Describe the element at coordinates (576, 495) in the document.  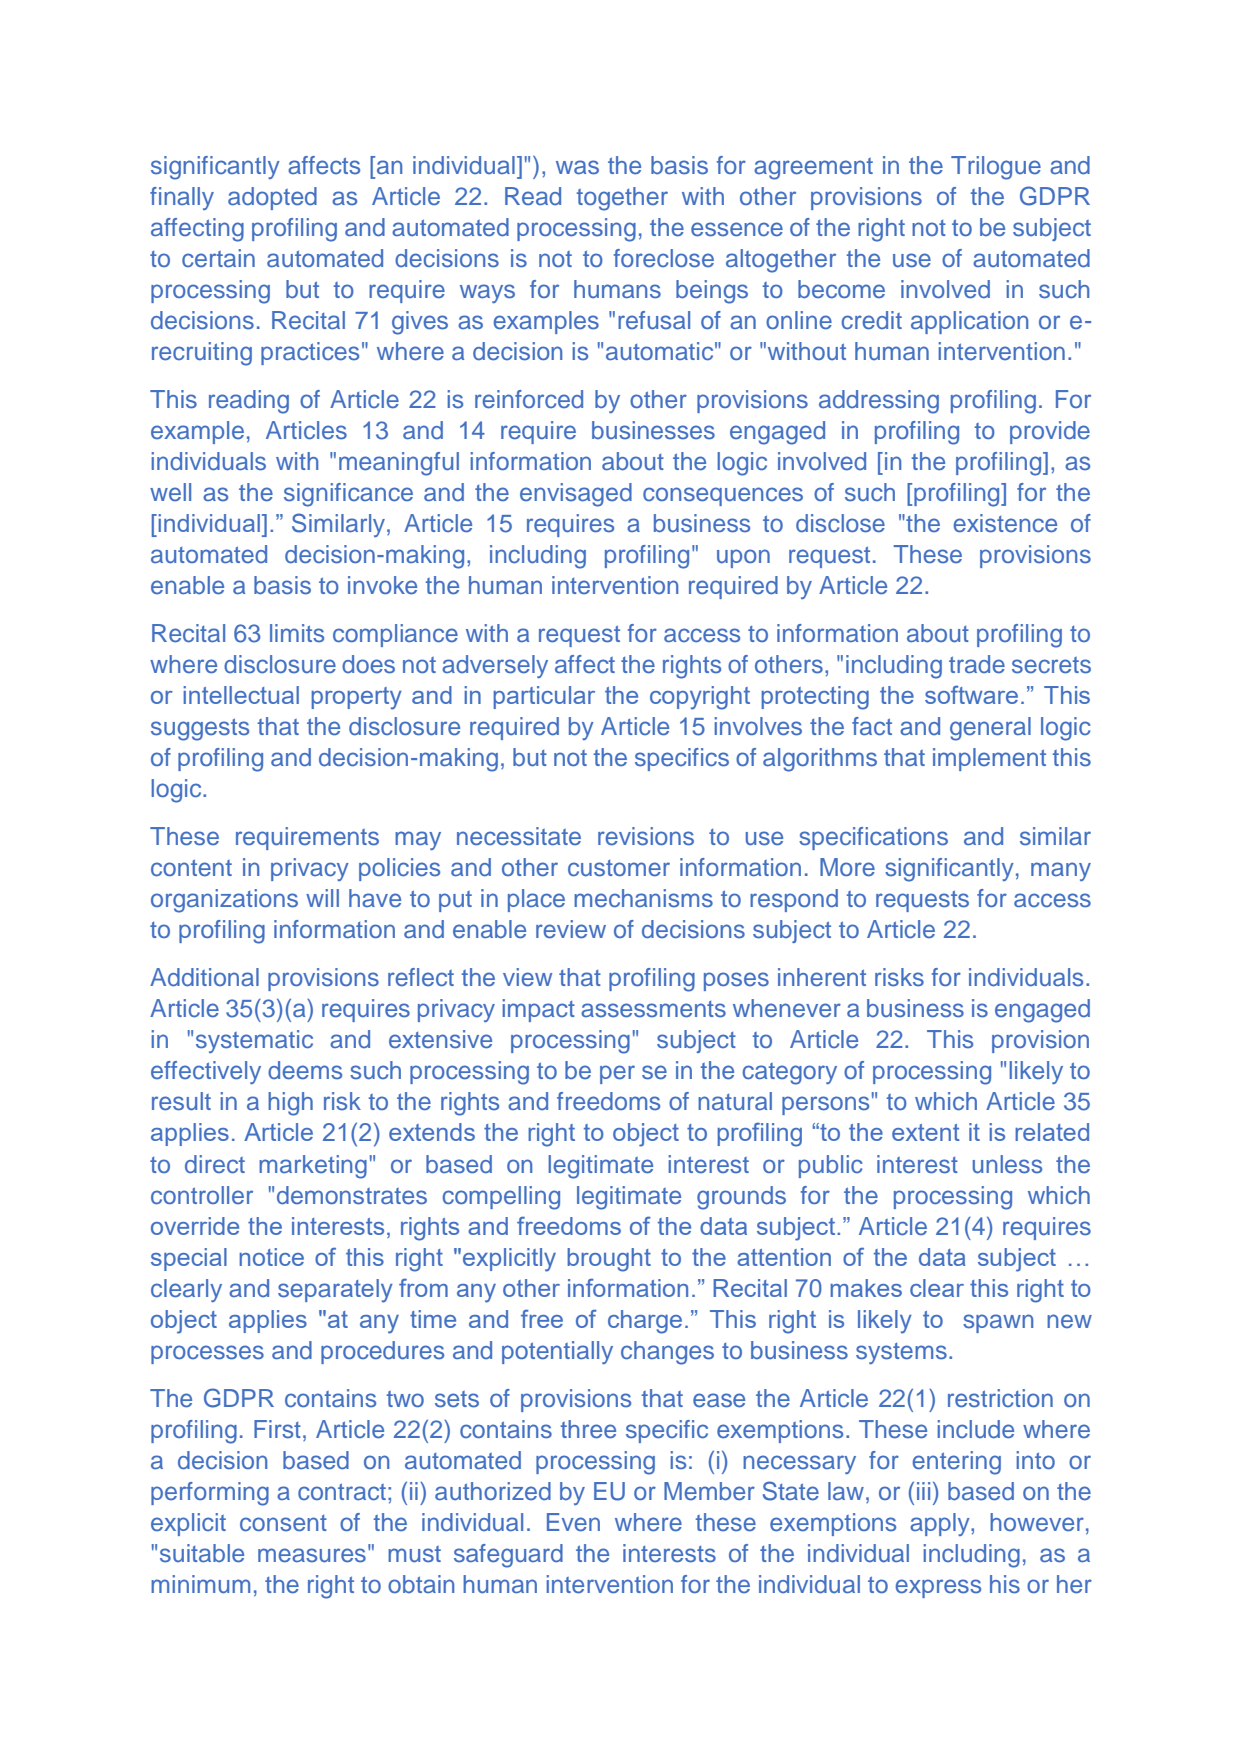
I see `envisaged` at that location.
